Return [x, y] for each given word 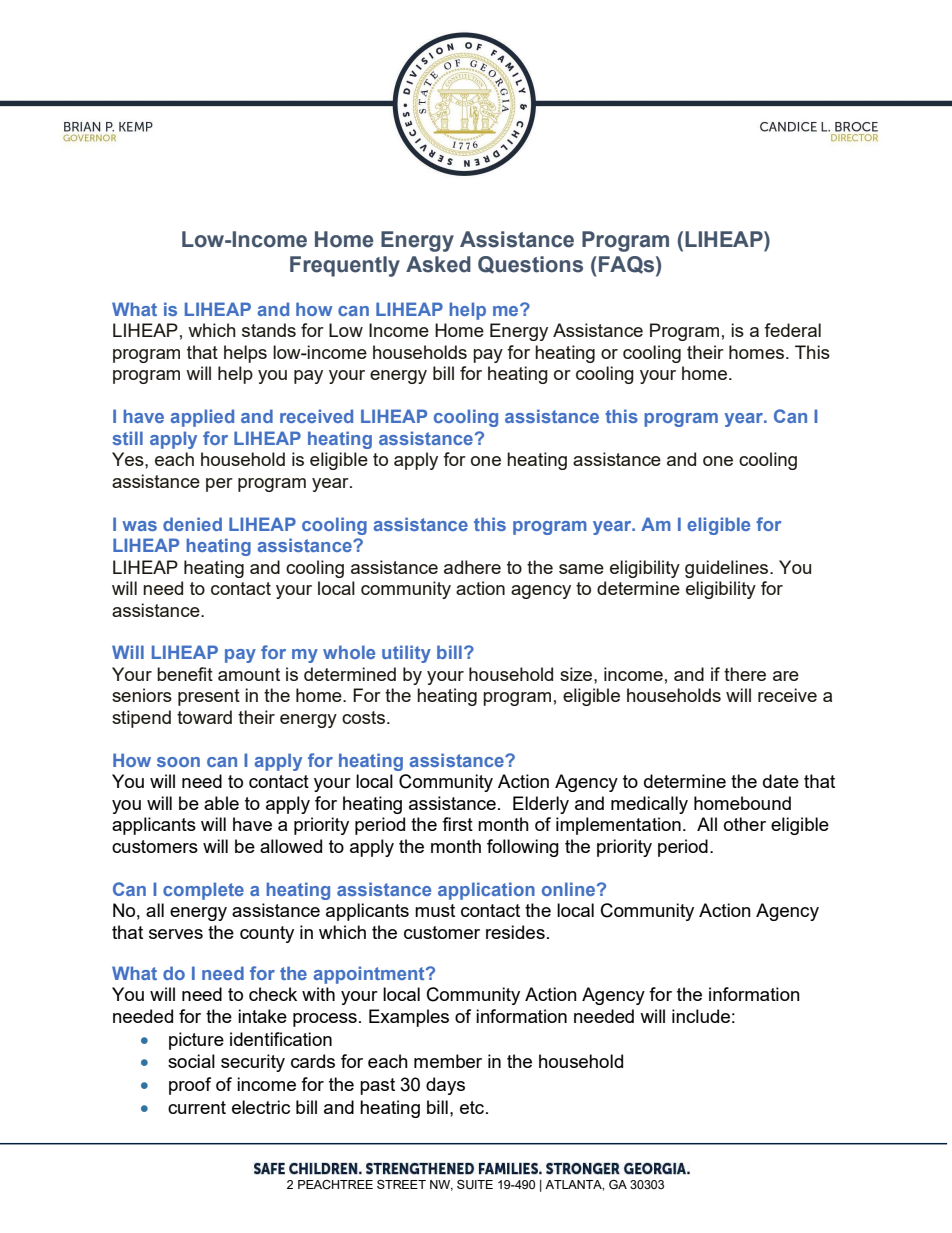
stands [269, 330]
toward [204, 717]
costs [363, 717]
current [197, 1107]
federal [792, 330]
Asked [438, 264]
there [745, 674]
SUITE [475, 1184]
